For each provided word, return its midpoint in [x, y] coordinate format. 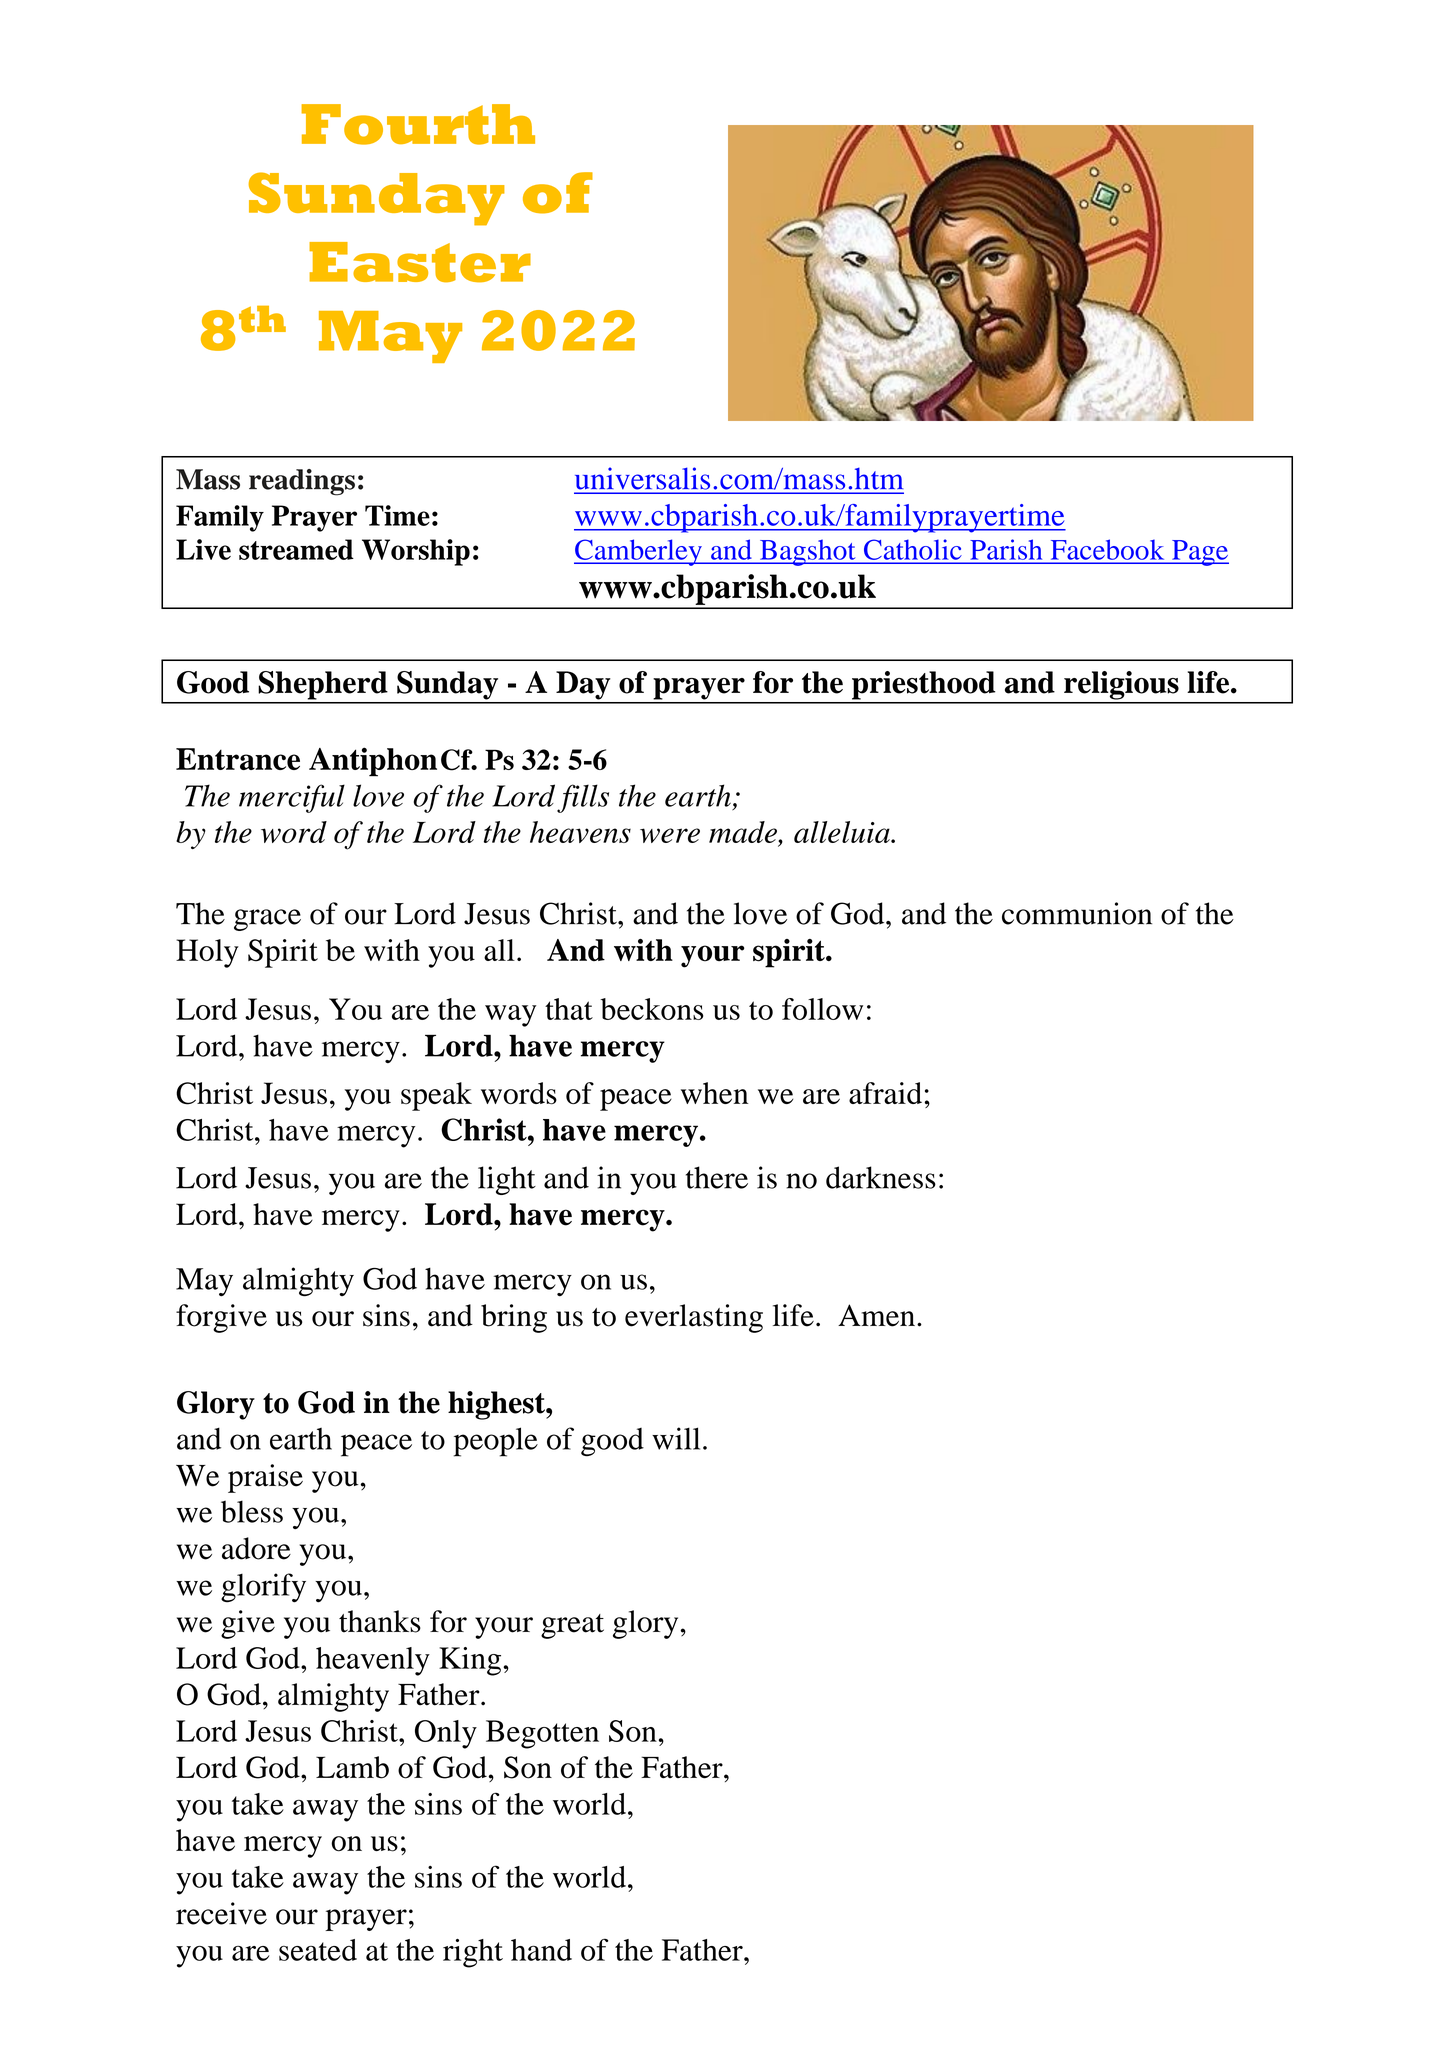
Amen [876, 1315]
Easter [420, 262]
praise [265, 1478]
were [670, 835]
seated [318, 1950]
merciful [292, 798]
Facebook [1107, 550]
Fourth [418, 124]
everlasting [694, 1318]
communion [1077, 913]
